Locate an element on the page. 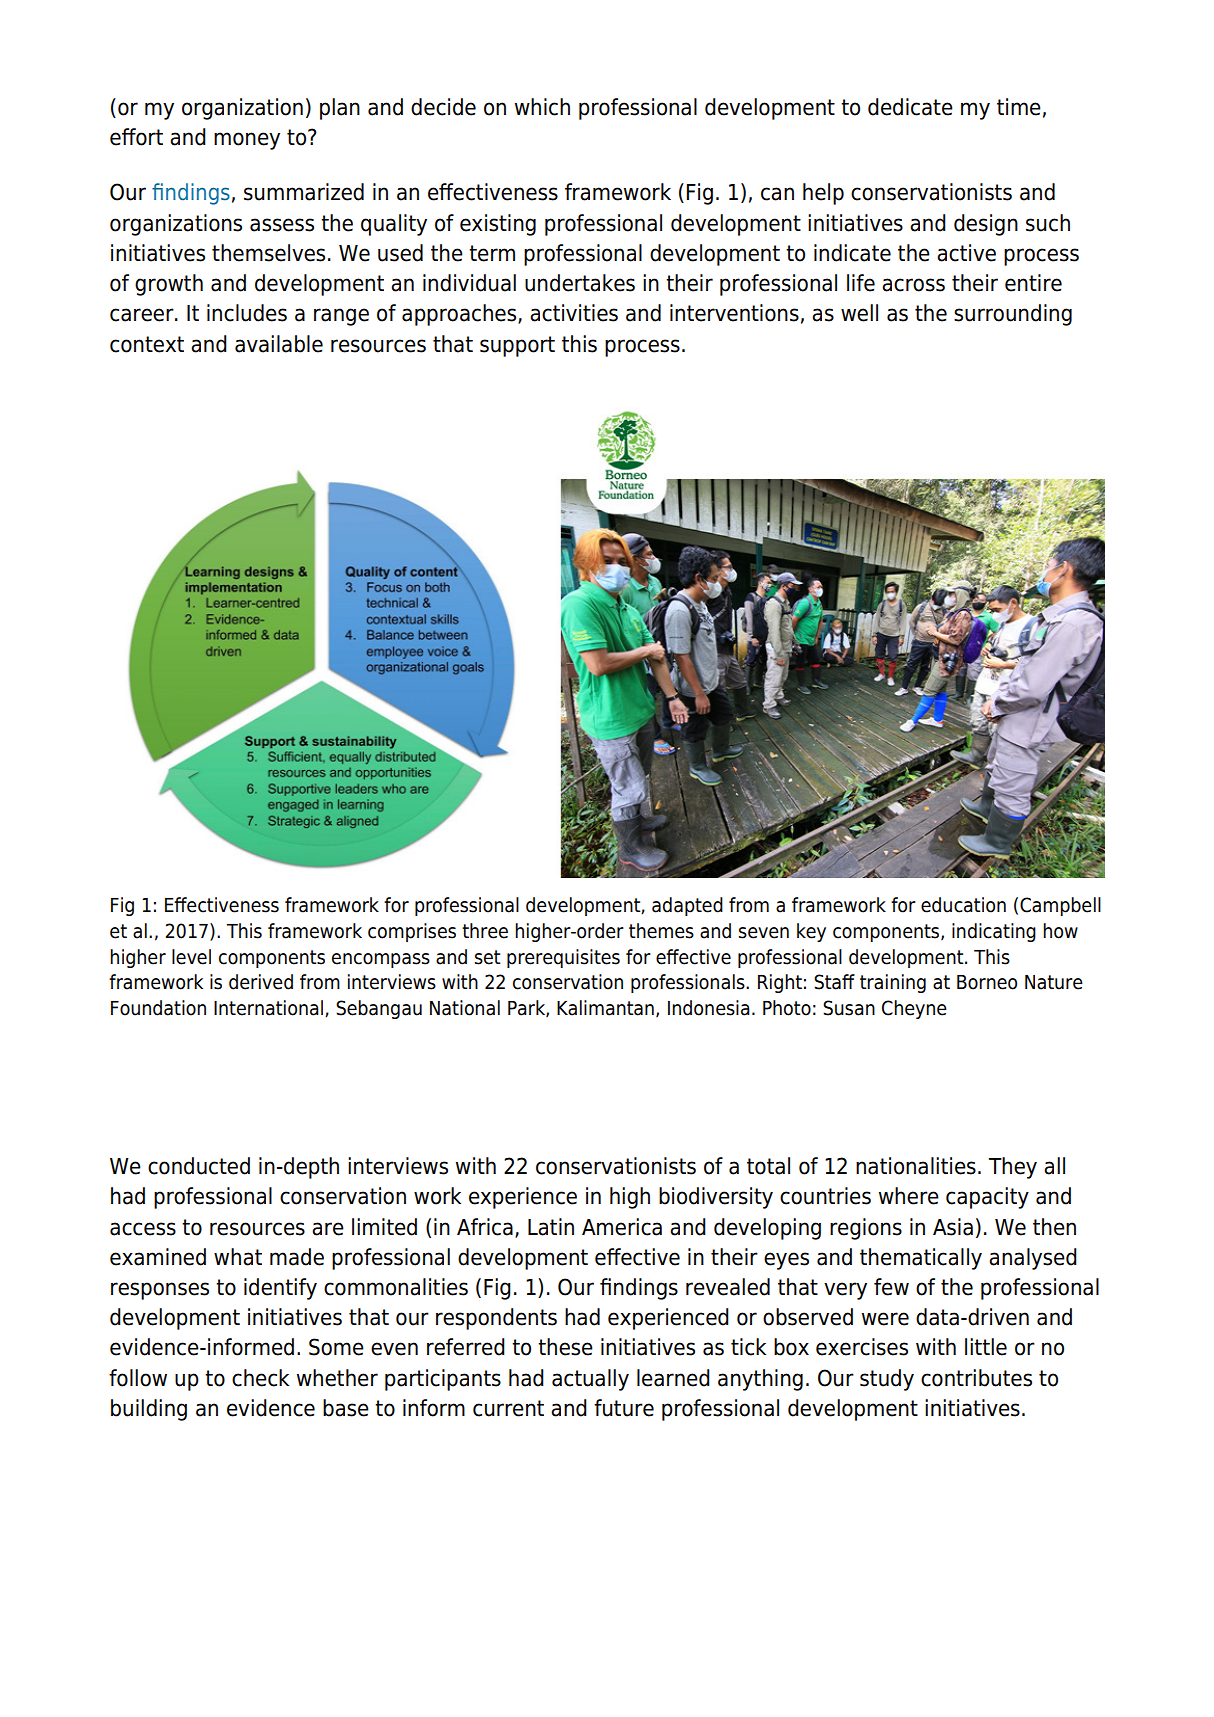 Image resolution: width=1214 pixels, height=1717 pixels. context is located at coordinates (147, 344).
